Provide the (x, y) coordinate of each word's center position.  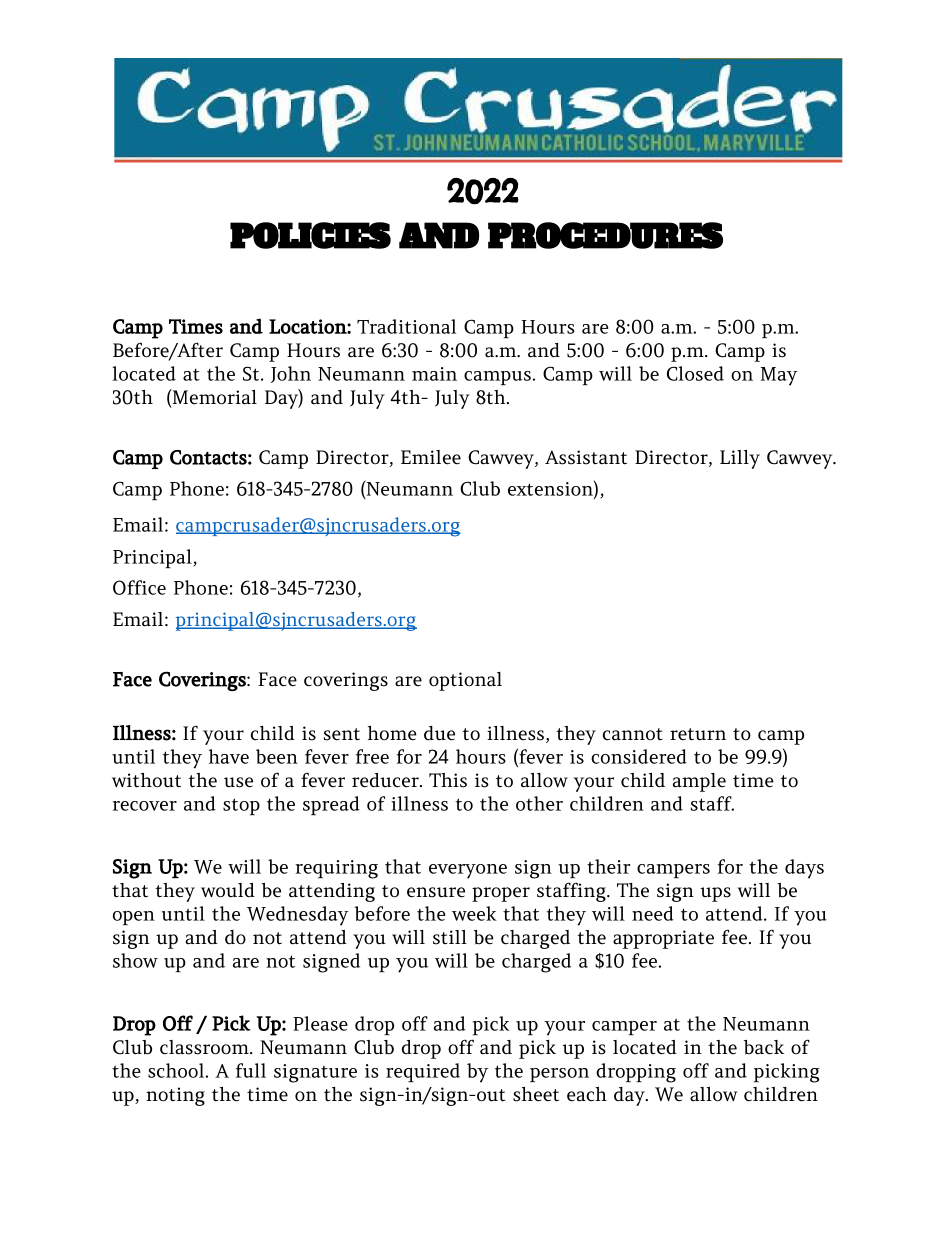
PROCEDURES (605, 235)
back (764, 1047)
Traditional (406, 326)
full (251, 1070)
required (423, 1072)
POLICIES (310, 235)
